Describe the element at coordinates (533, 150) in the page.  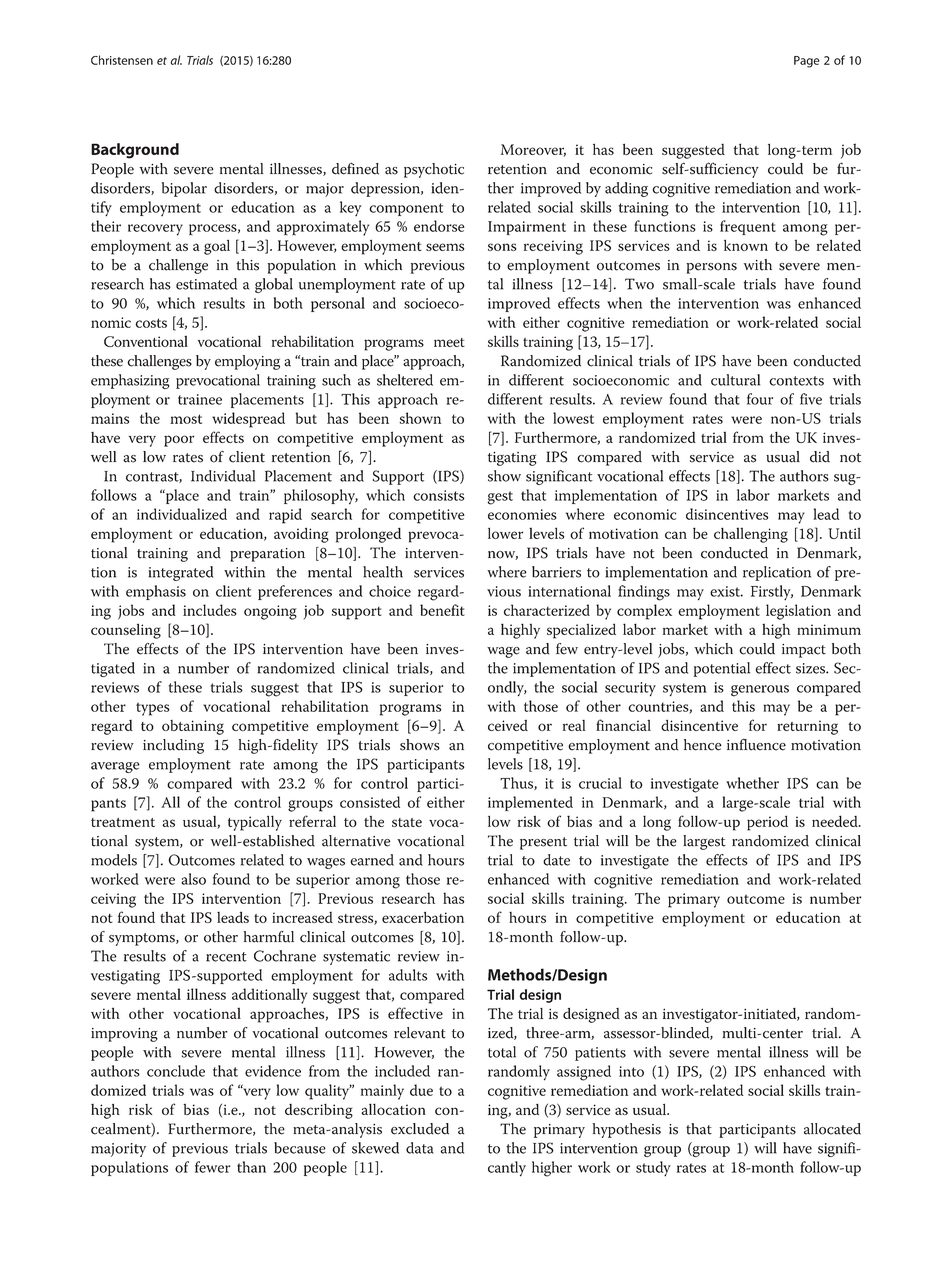
I see `Moreover` at that location.
